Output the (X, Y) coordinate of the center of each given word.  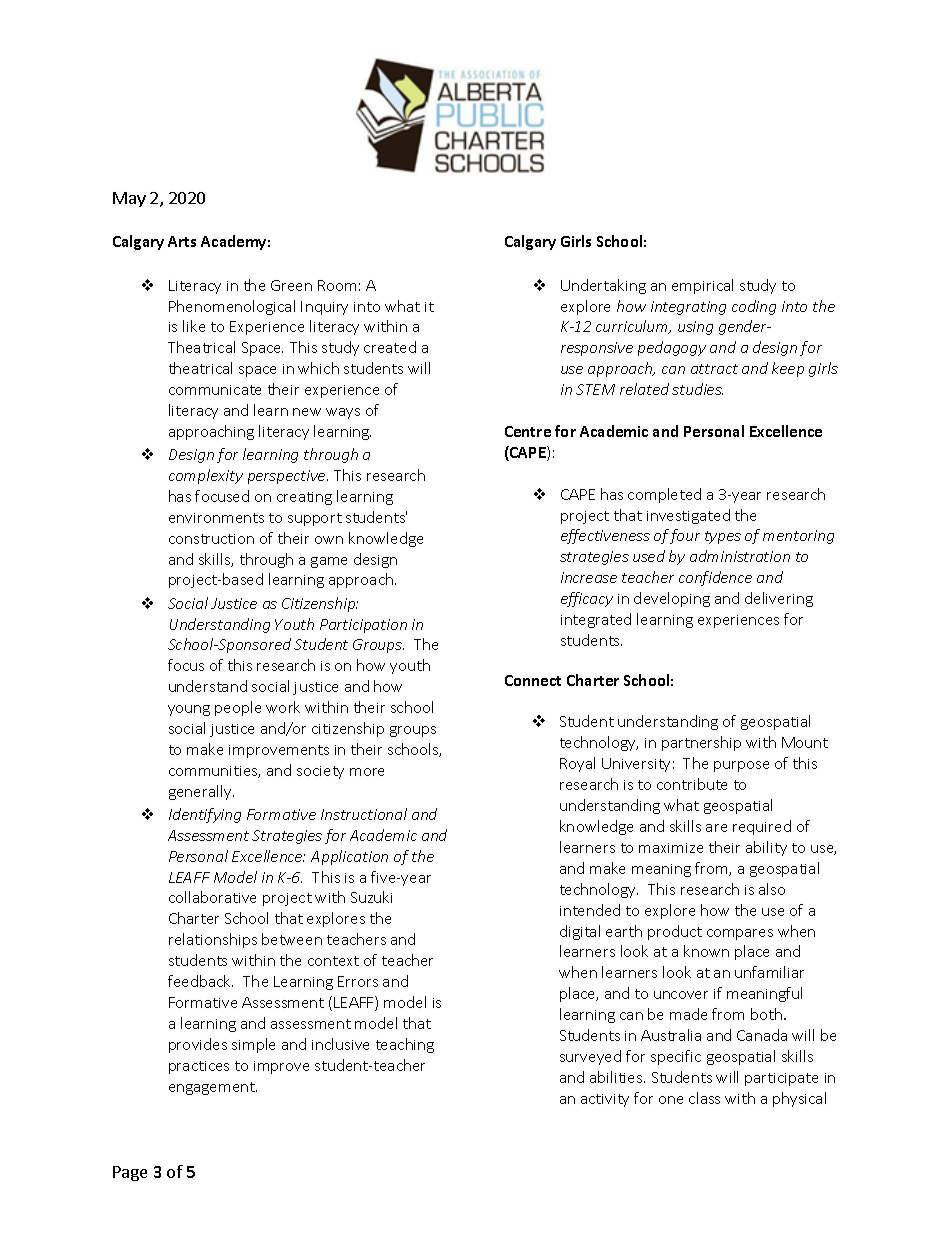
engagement (213, 1088)
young (189, 710)
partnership (701, 743)
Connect (533, 680)
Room (337, 285)
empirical (702, 286)
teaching (405, 1045)
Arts (182, 241)
